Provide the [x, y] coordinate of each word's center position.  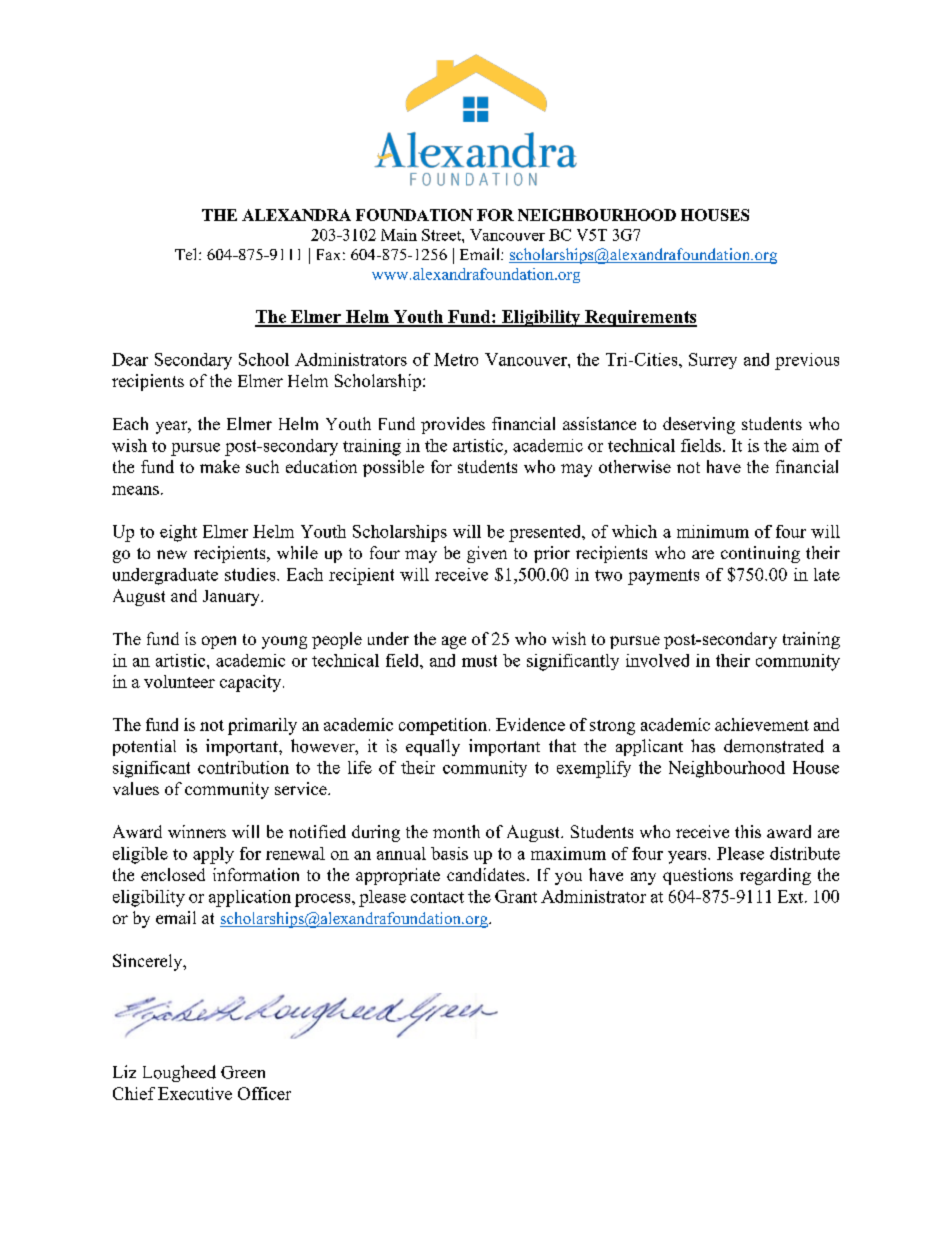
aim [805, 445]
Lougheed [179, 1073]
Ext [792, 896]
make [220, 466]
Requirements [640, 318]
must [479, 661]
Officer [264, 1093]
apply [213, 855]
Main [399, 235]
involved [657, 660]
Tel [187, 254]
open [219, 642]
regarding [775, 876]
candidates [486, 874]
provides [453, 425]
